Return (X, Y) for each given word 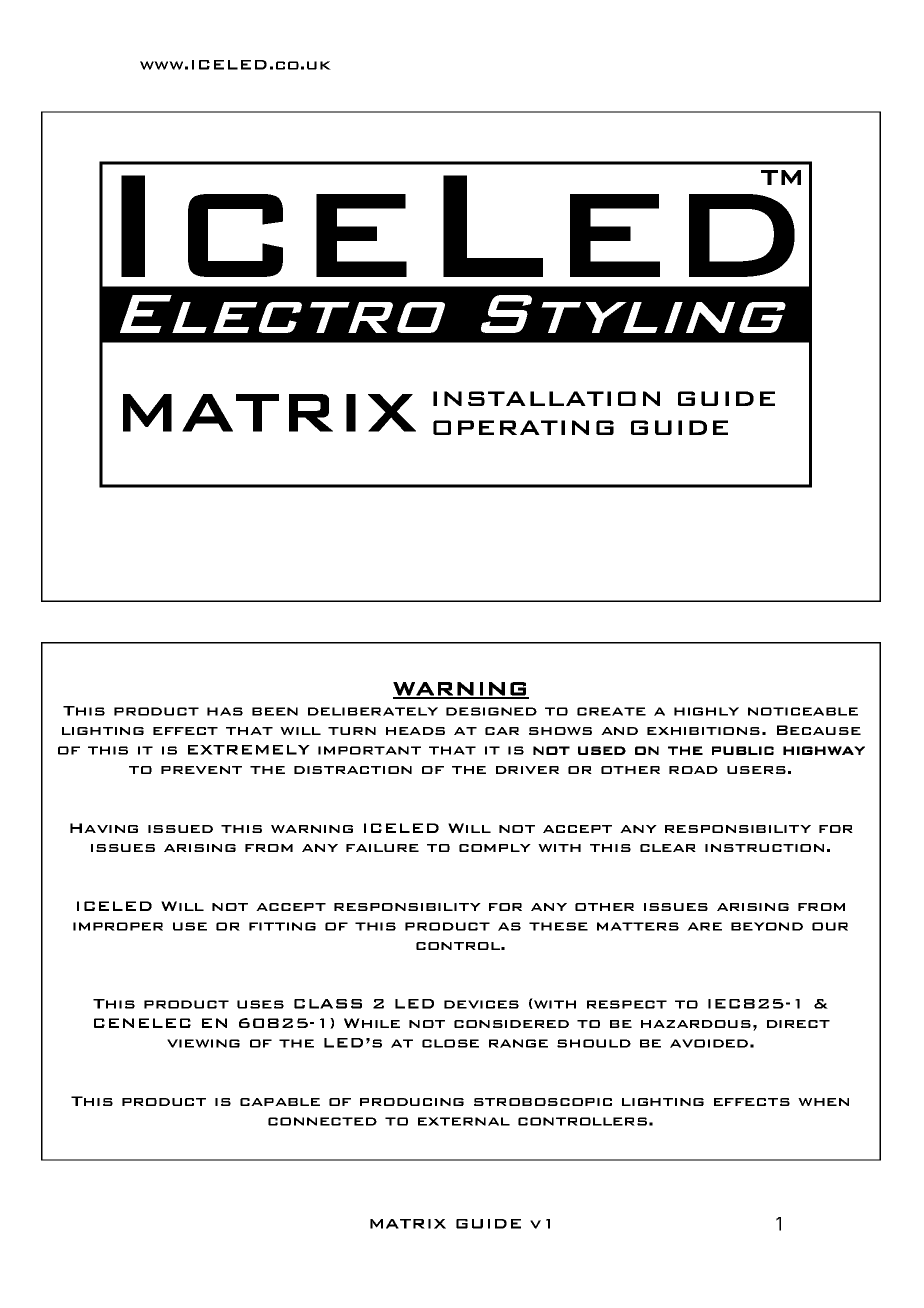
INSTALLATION (546, 398)
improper (118, 926)
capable (280, 1102)
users (756, 770)
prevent (201, 770)
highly (706, 711)
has (225, 711)
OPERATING (523, 427)
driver (527, 770)
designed (491, 711)
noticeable (803, 711)
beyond (767, 926)
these (558, 926)
